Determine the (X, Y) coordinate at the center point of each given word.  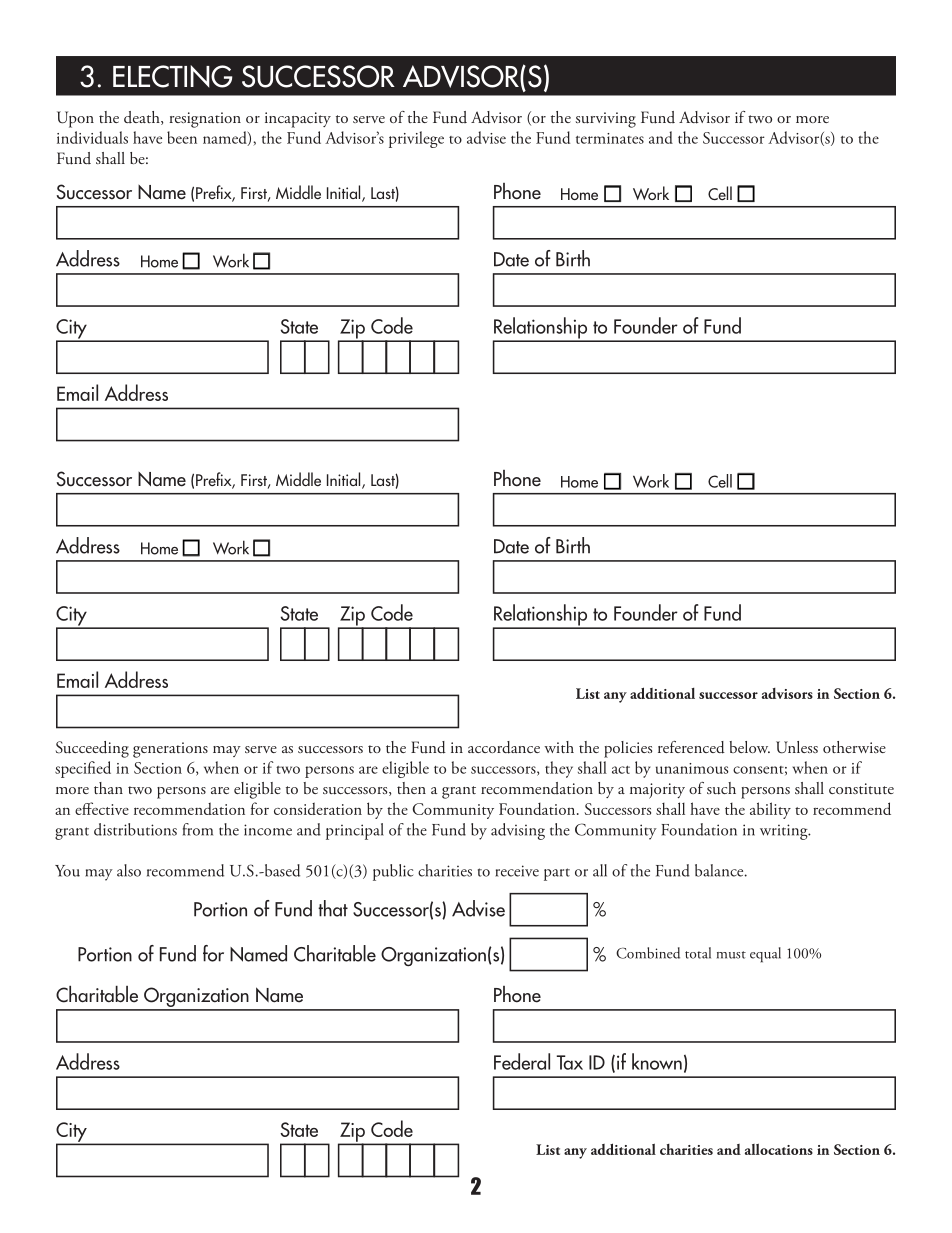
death (143, 118)
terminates (610, 138)
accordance (504, 747)
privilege (416, 139)
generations (170, 750)
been (182, 137)
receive (517, 871)
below (749, 747)
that (333, 908)
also (129, 870)
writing (785, 832)
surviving (606, 120)
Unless (797, 747)
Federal (522, 1061)
